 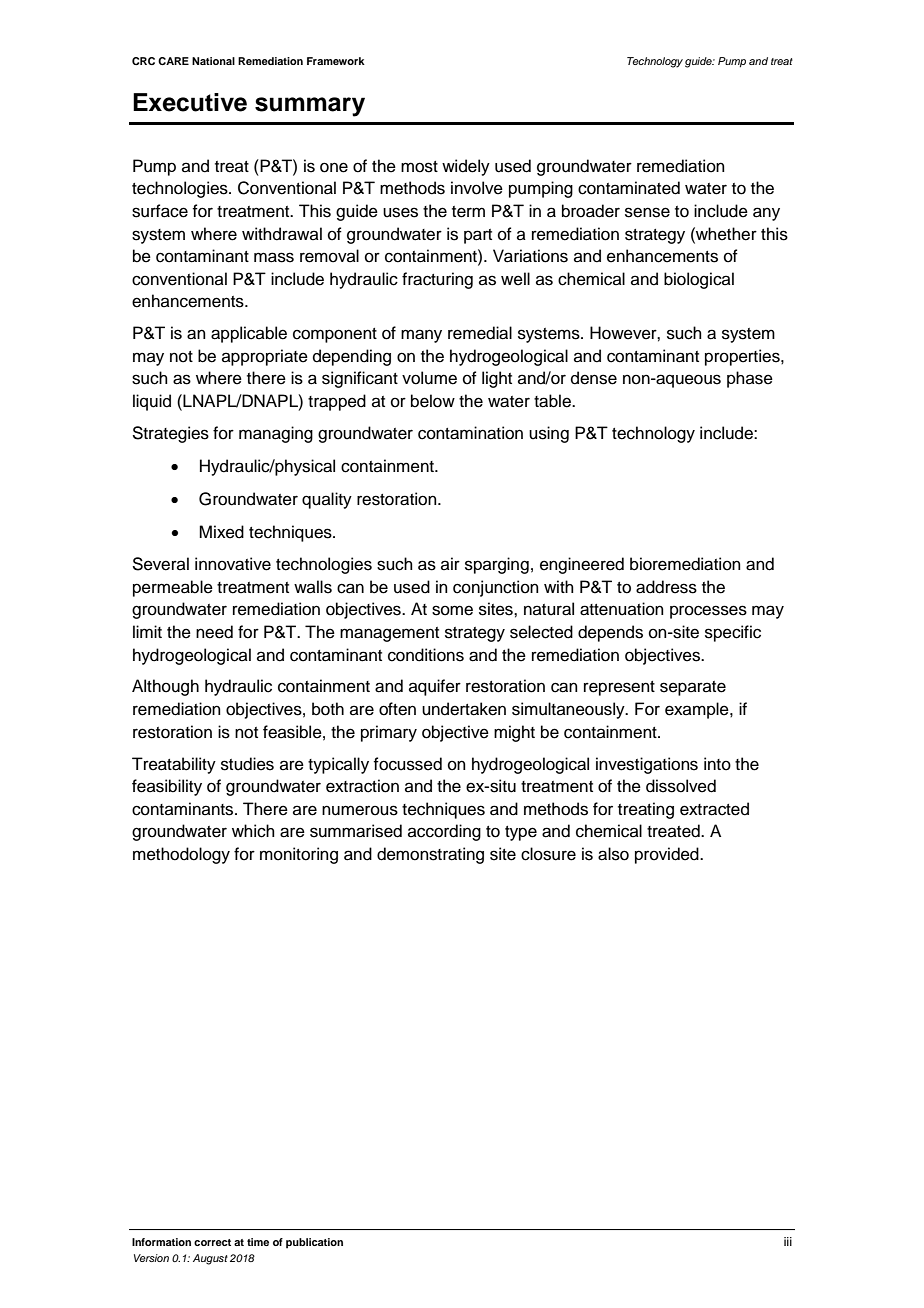 What do you see at coordinates (788, 1241) in the image?
I see `iii` at bounding box center [788, 1241].
